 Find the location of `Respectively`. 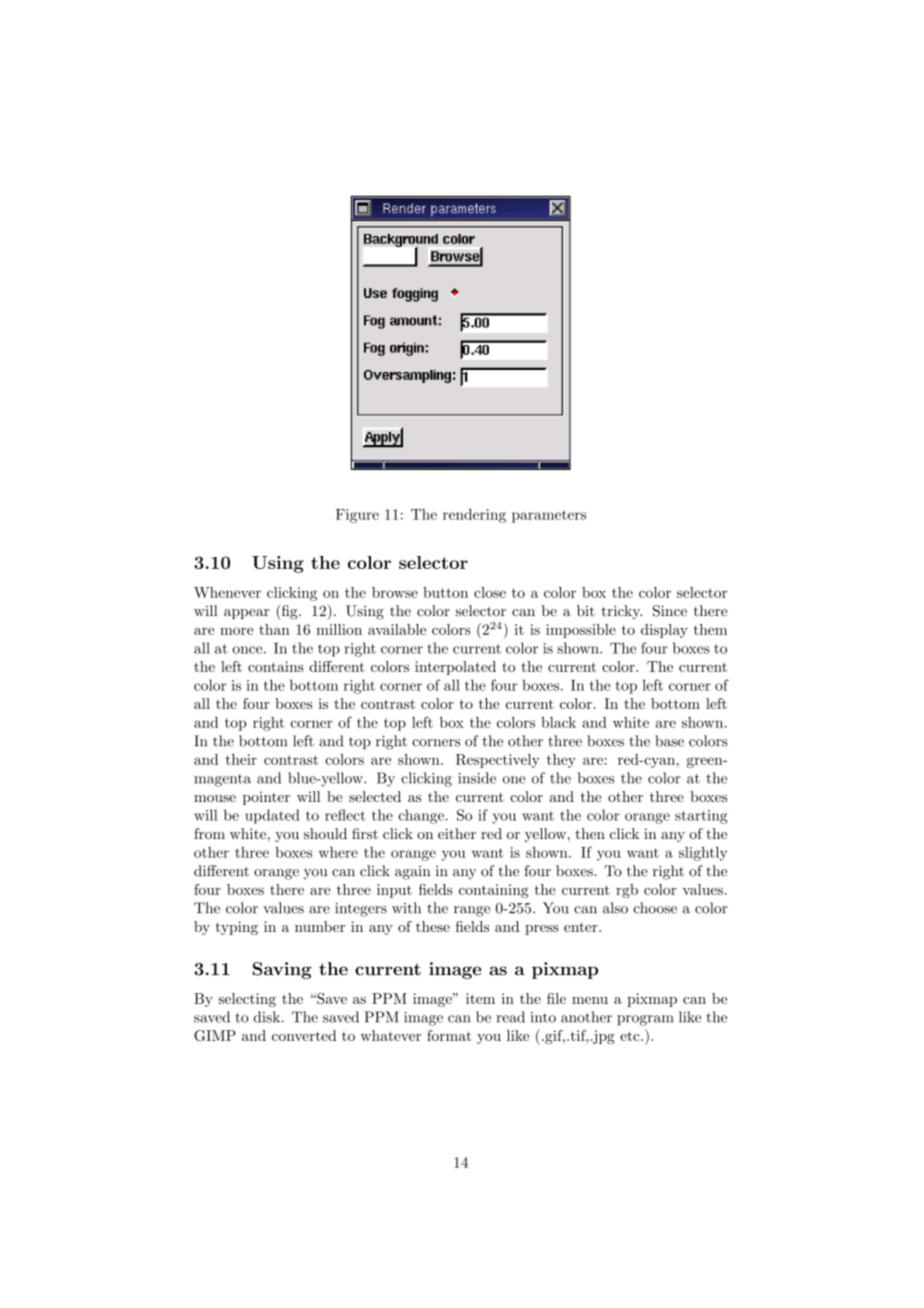

Respectively is located at coordinates (498, 761).
